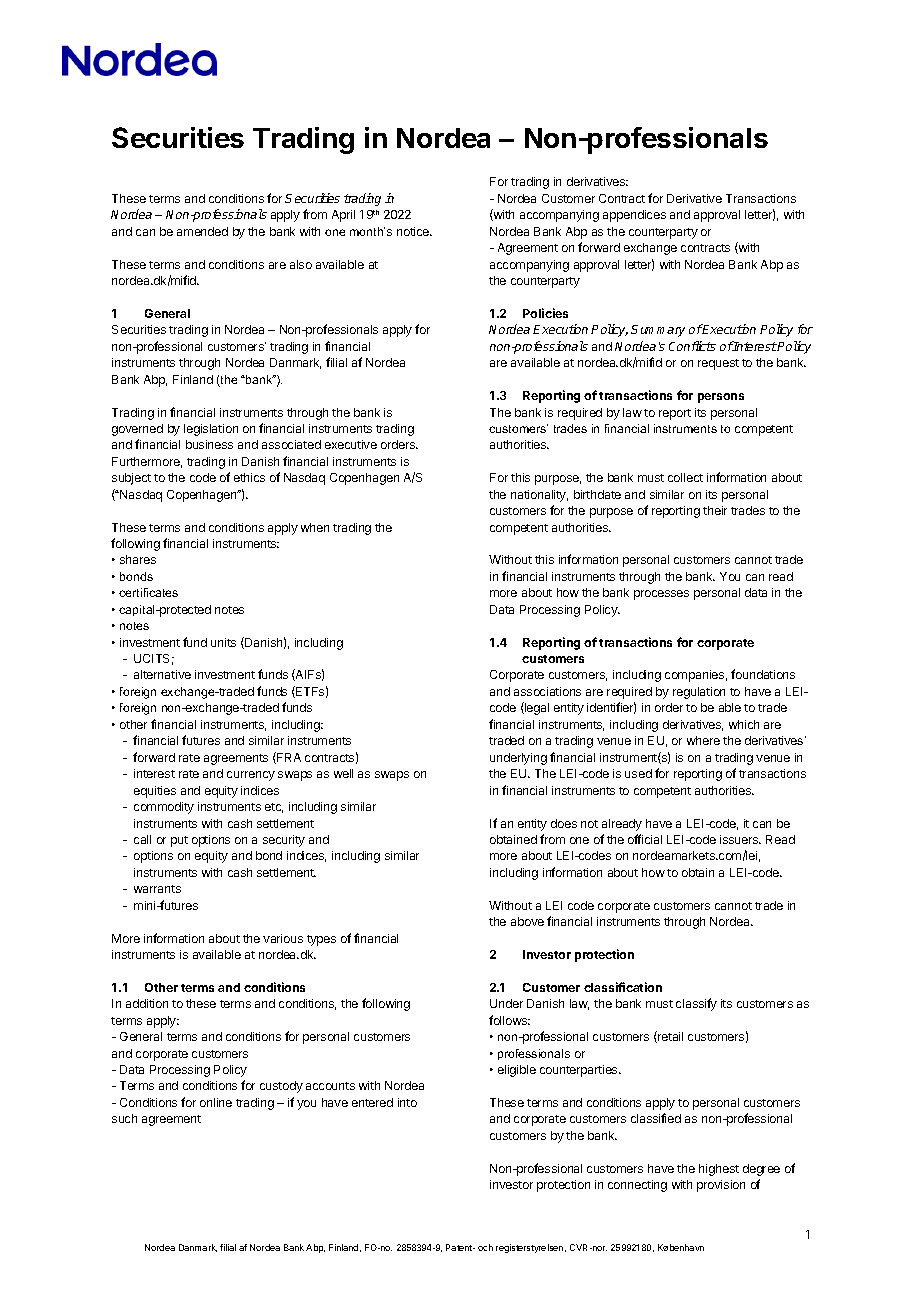 This screenshot has width=924, height=1308. I want to click on amended, so click(202, 231).
